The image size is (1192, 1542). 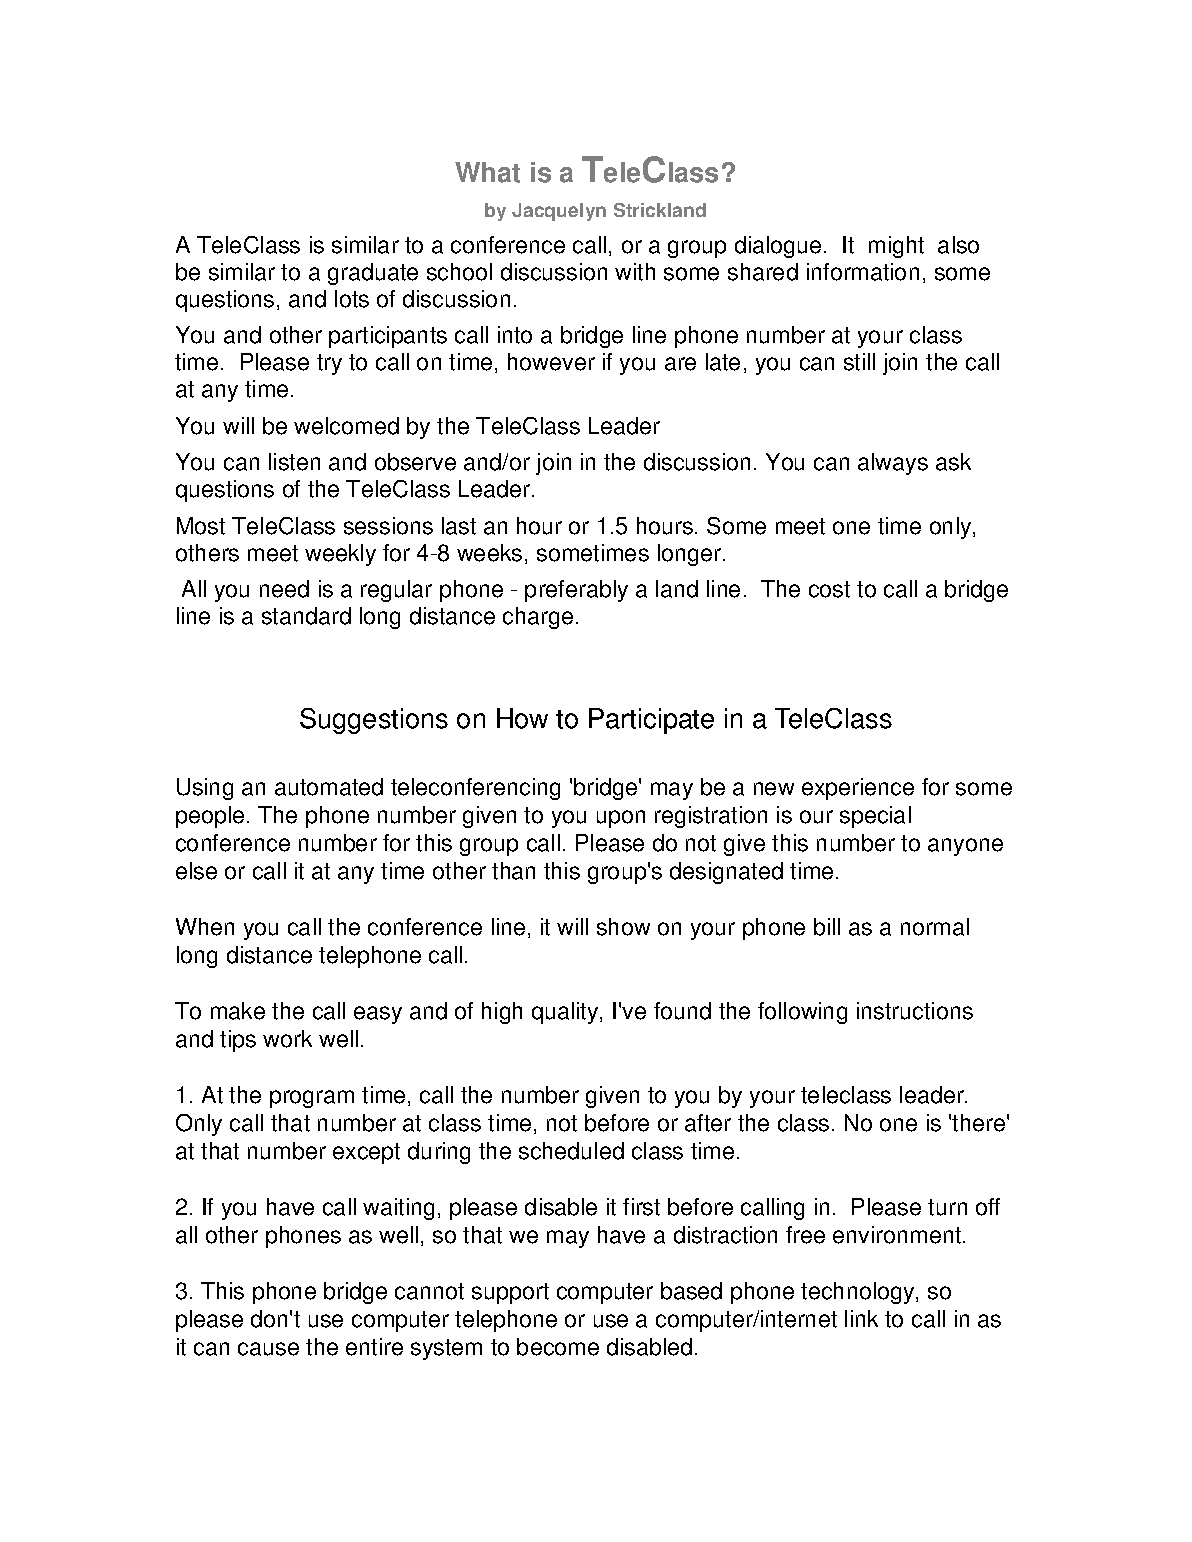 What do you see at coordinates (559, 212) in the screenshot?
I see `Jacquelyn` at bounding box center [559, 212].
